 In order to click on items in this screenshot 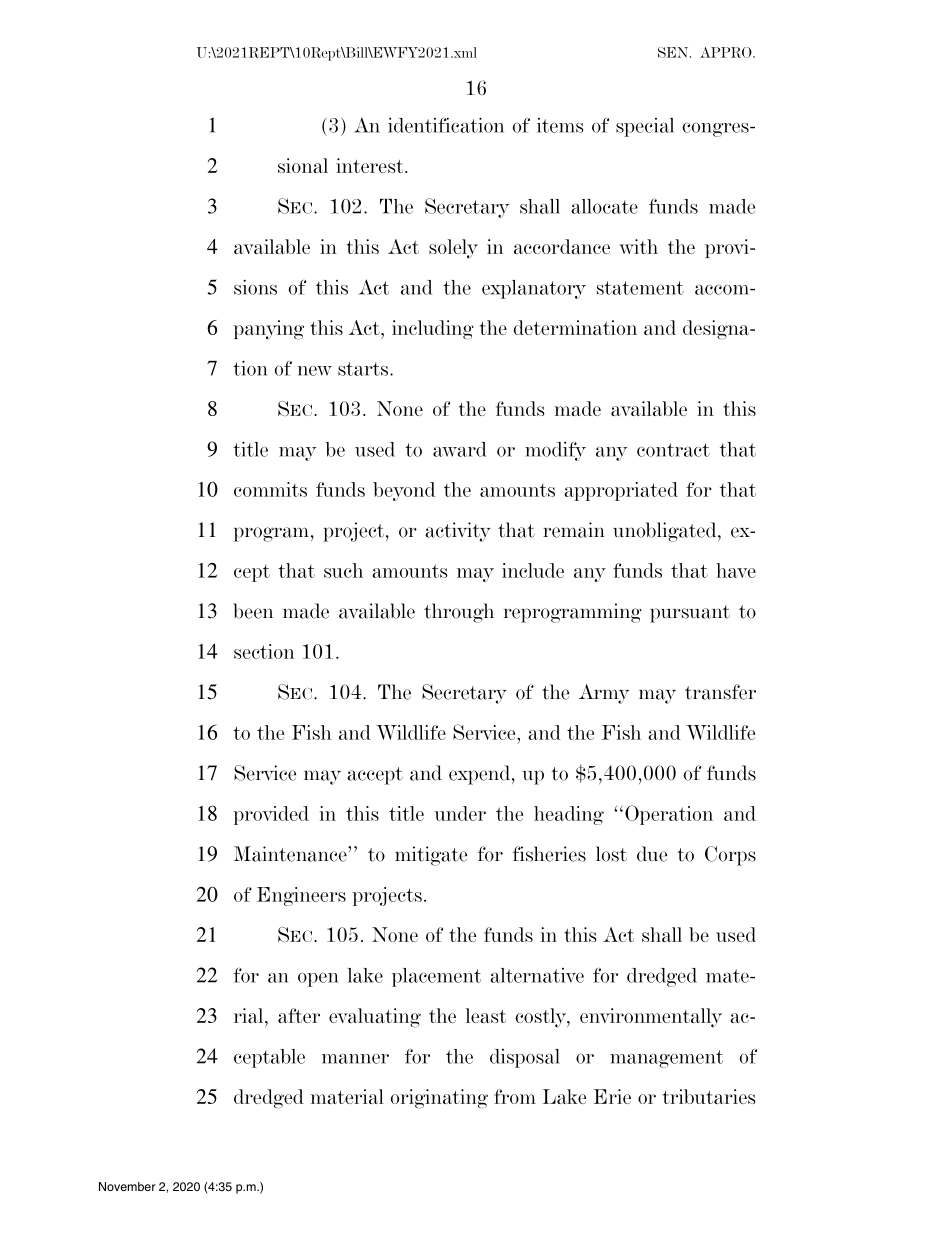, I will do `click(560, 125)`.
